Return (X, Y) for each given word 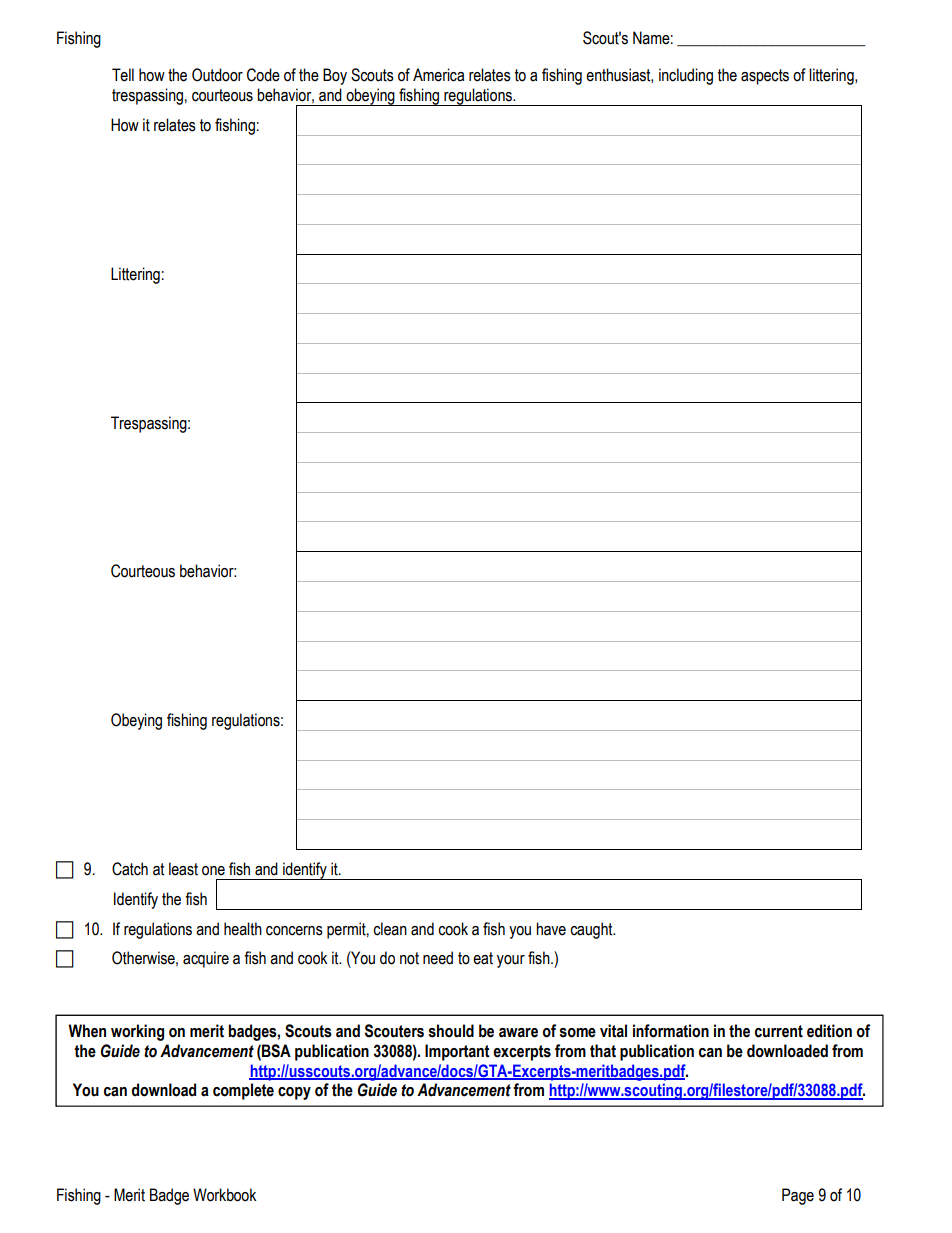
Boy (335, 76)
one (213, 871)
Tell (123, 75)
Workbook (224, 1195)
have (551, 929)
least (183, 869)
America (438, 75)
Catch (130, 869)
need (438, 958)
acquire (206, 959)
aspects (765, 77)
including (686, 76)
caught (592, 930)
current (779, 1031)
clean (390, 929)
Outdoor (217, 75)
